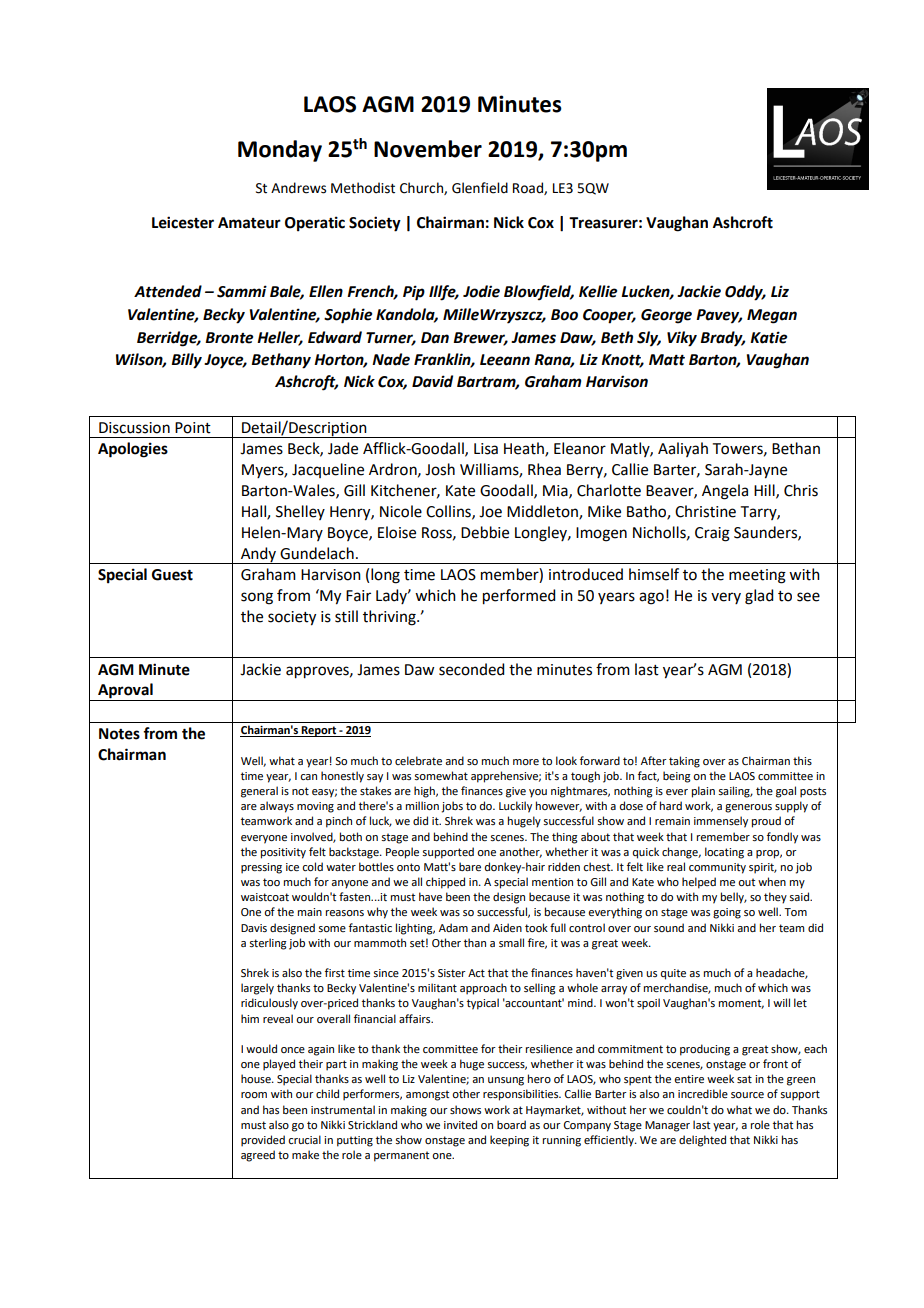  Describe the element at coordinates (183, 222) in the page. I see `Leicester` at that location.
